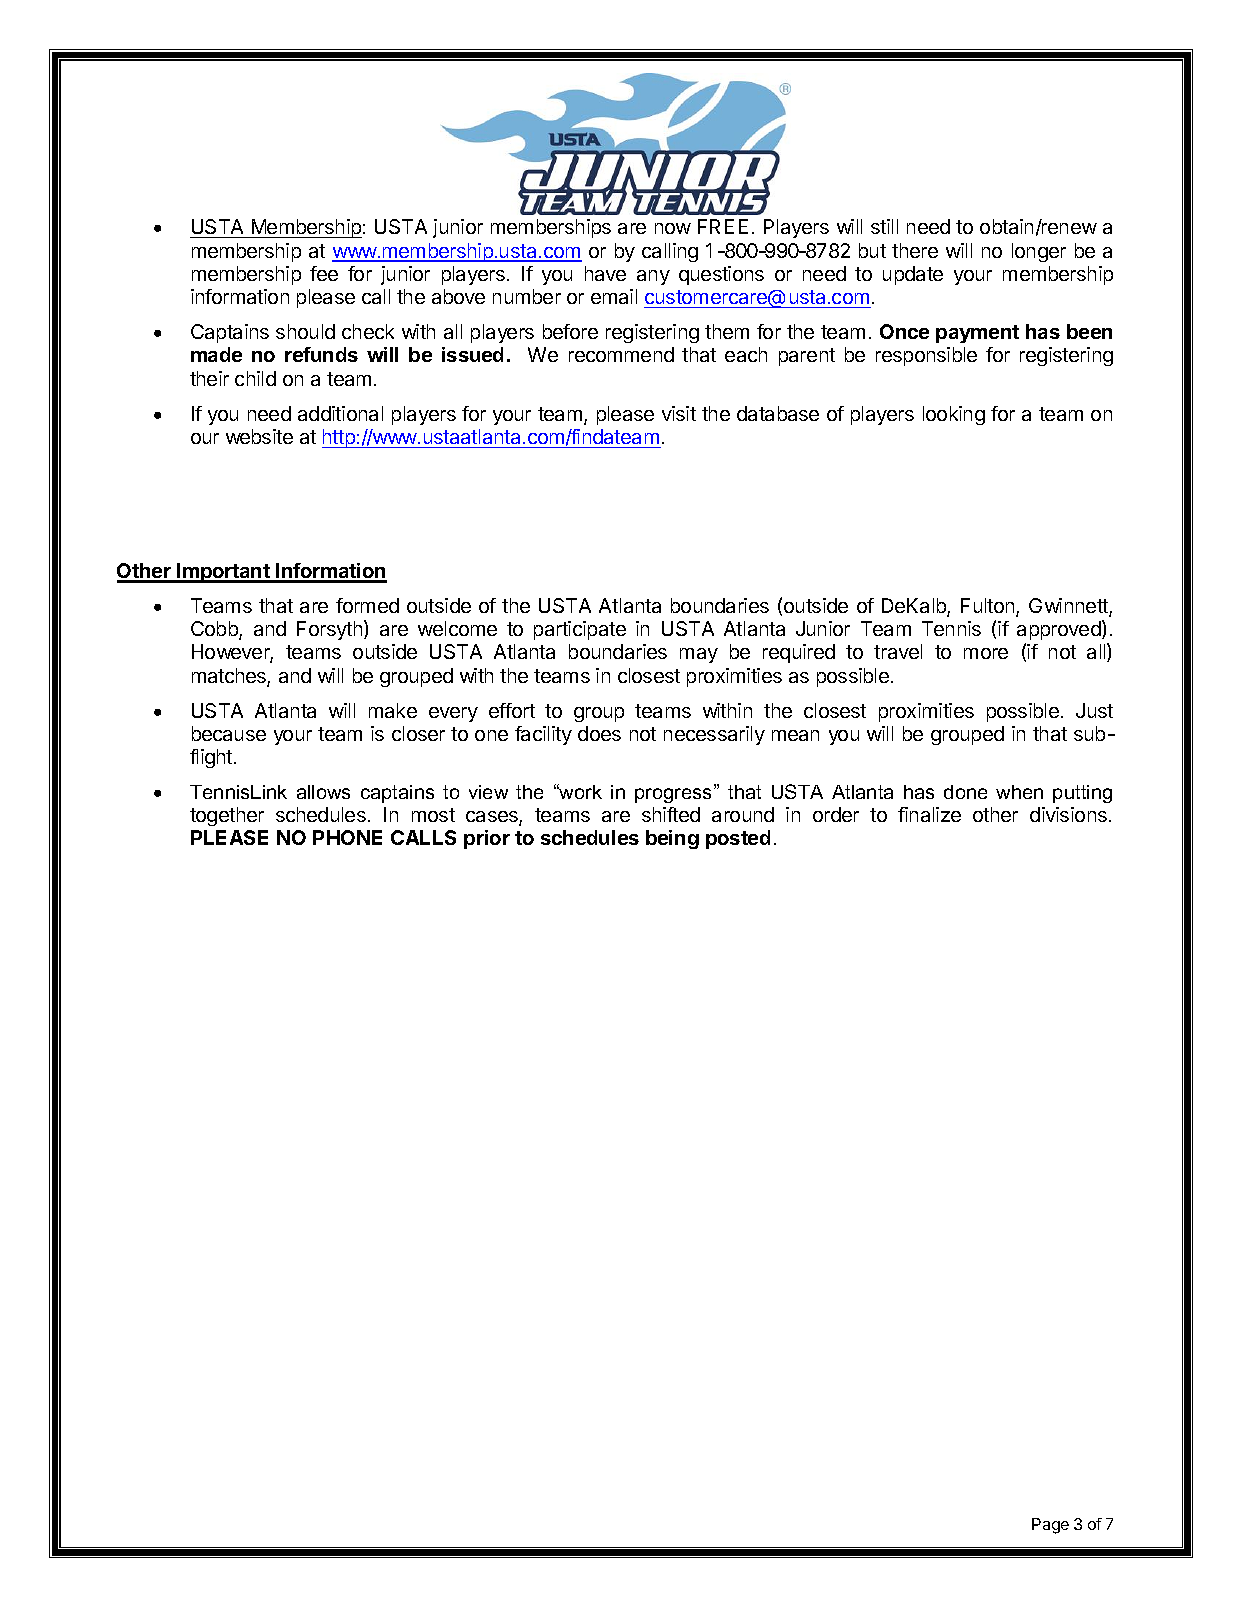 This page has width=1242, height=1607. I want to click on posted, so click(738, 839).
